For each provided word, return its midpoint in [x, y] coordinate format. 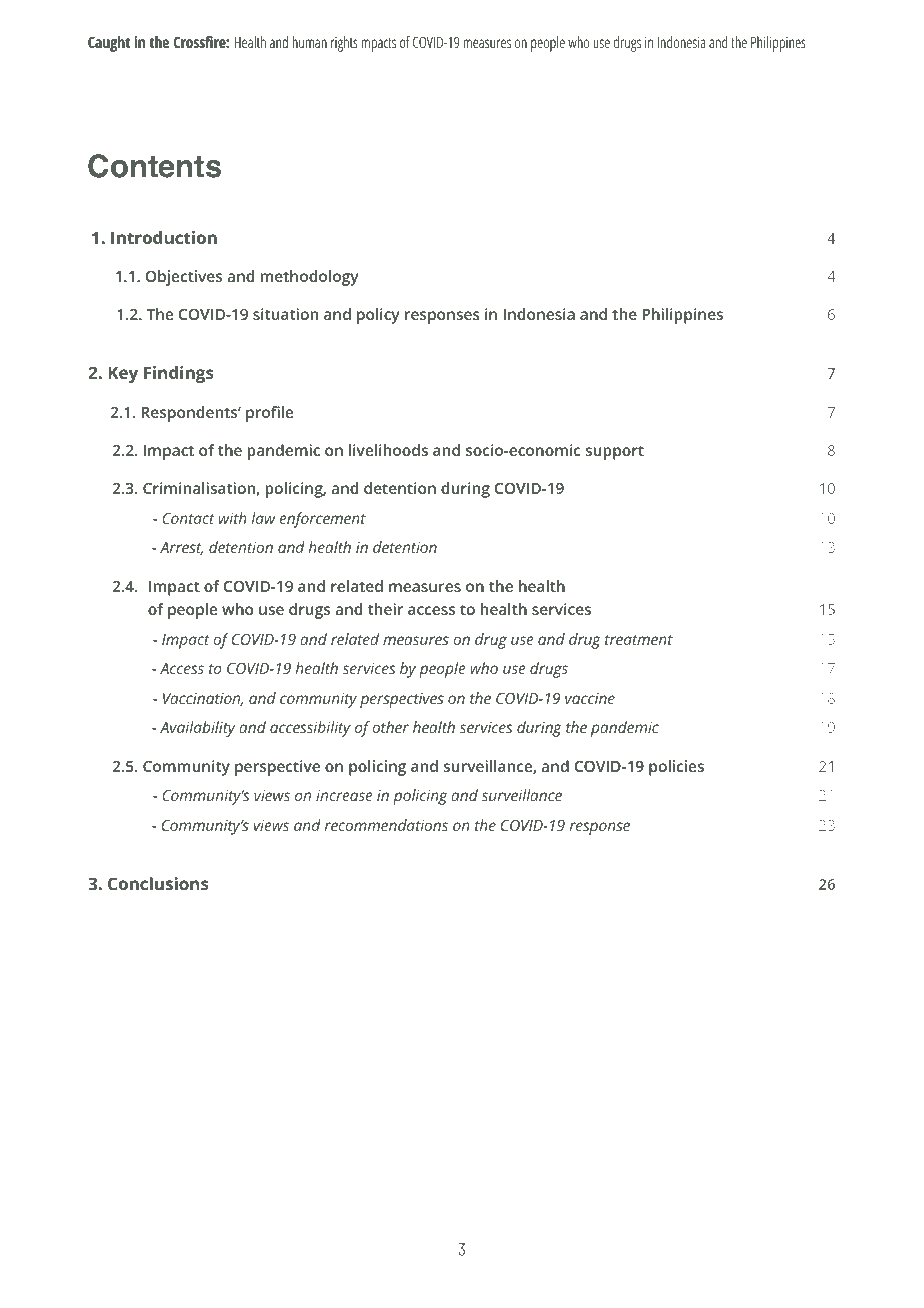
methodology [309, 278]
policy [378, 316]
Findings [179, 374]
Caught [109, 44]
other [391, 727]
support [615, 452]
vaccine [590, 698]
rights [344, 44]
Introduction [164, 237]
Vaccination [203, 699]
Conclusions [158, 883]
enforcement [323, 520]
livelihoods [388, 450]
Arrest [181, 548]
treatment [639, 640]
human [309, 42]
